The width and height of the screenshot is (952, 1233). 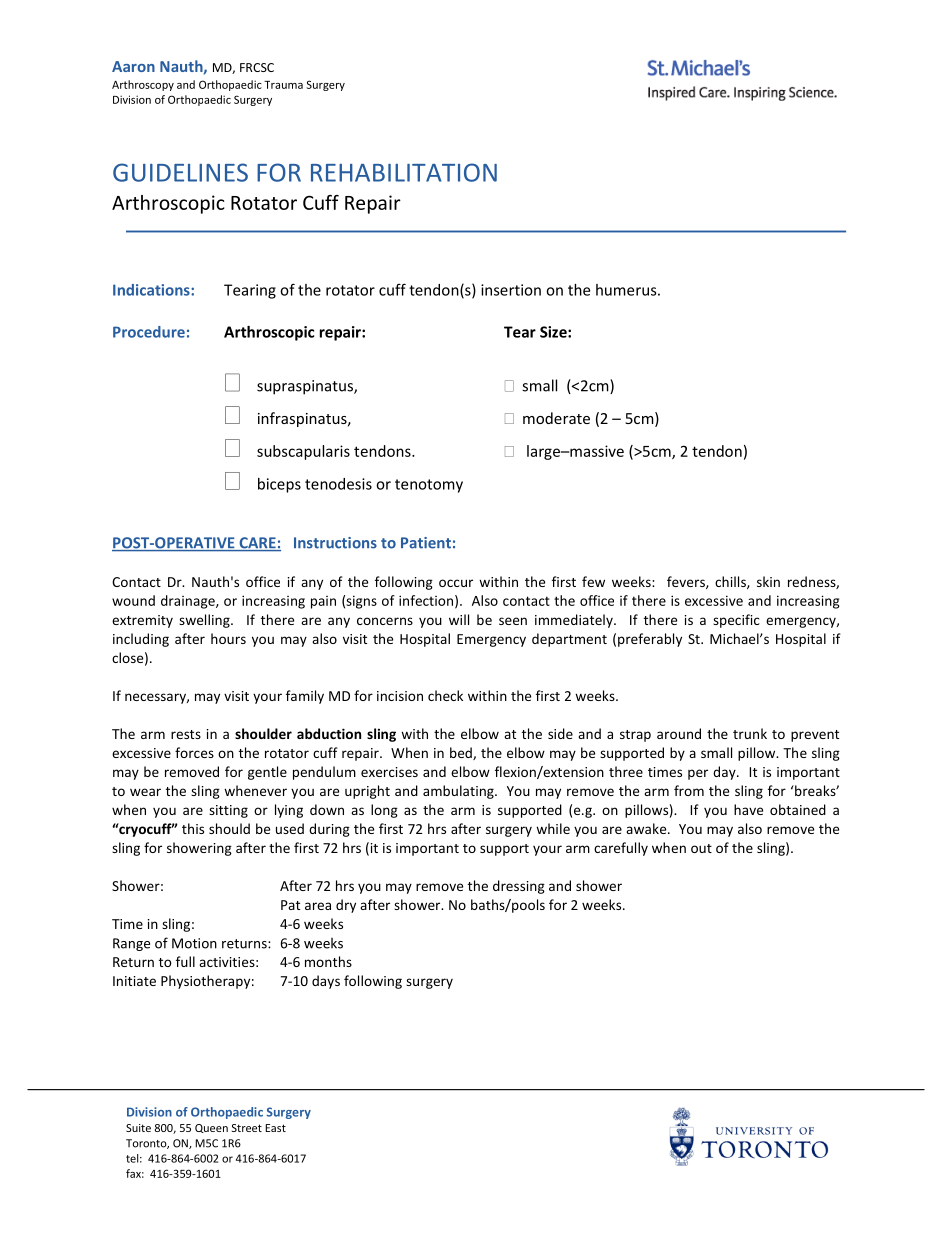 What do you see at coordinates (303, 452) in the screenshot?
I see `subscapularis` at bounding box center [303, 452].
